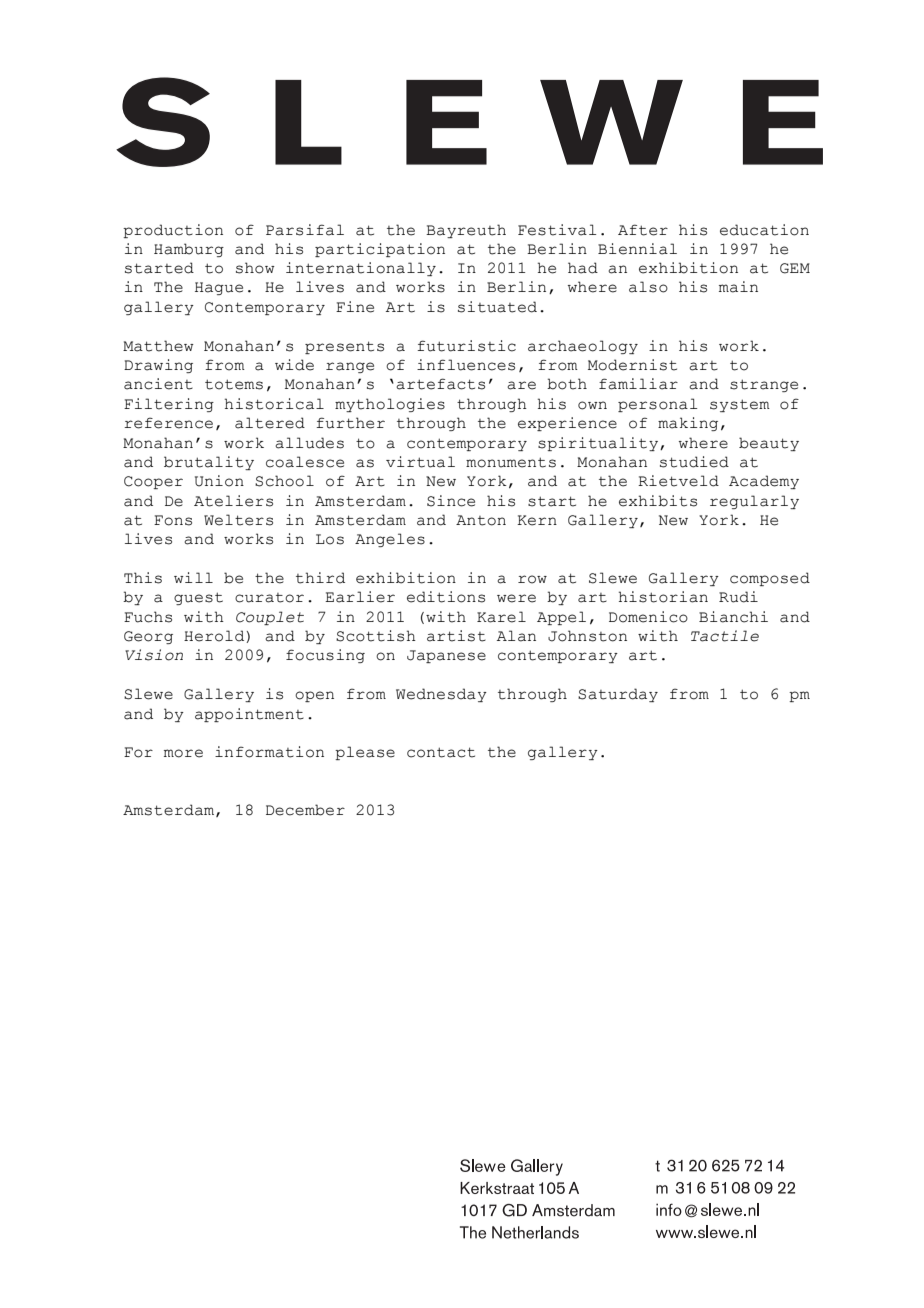 Image resolution: width=924 pixels, height=1308 pixels. What do you see at coordinates (441, 752) in the page?
I see `contact` at bounding box center [441, 752].
